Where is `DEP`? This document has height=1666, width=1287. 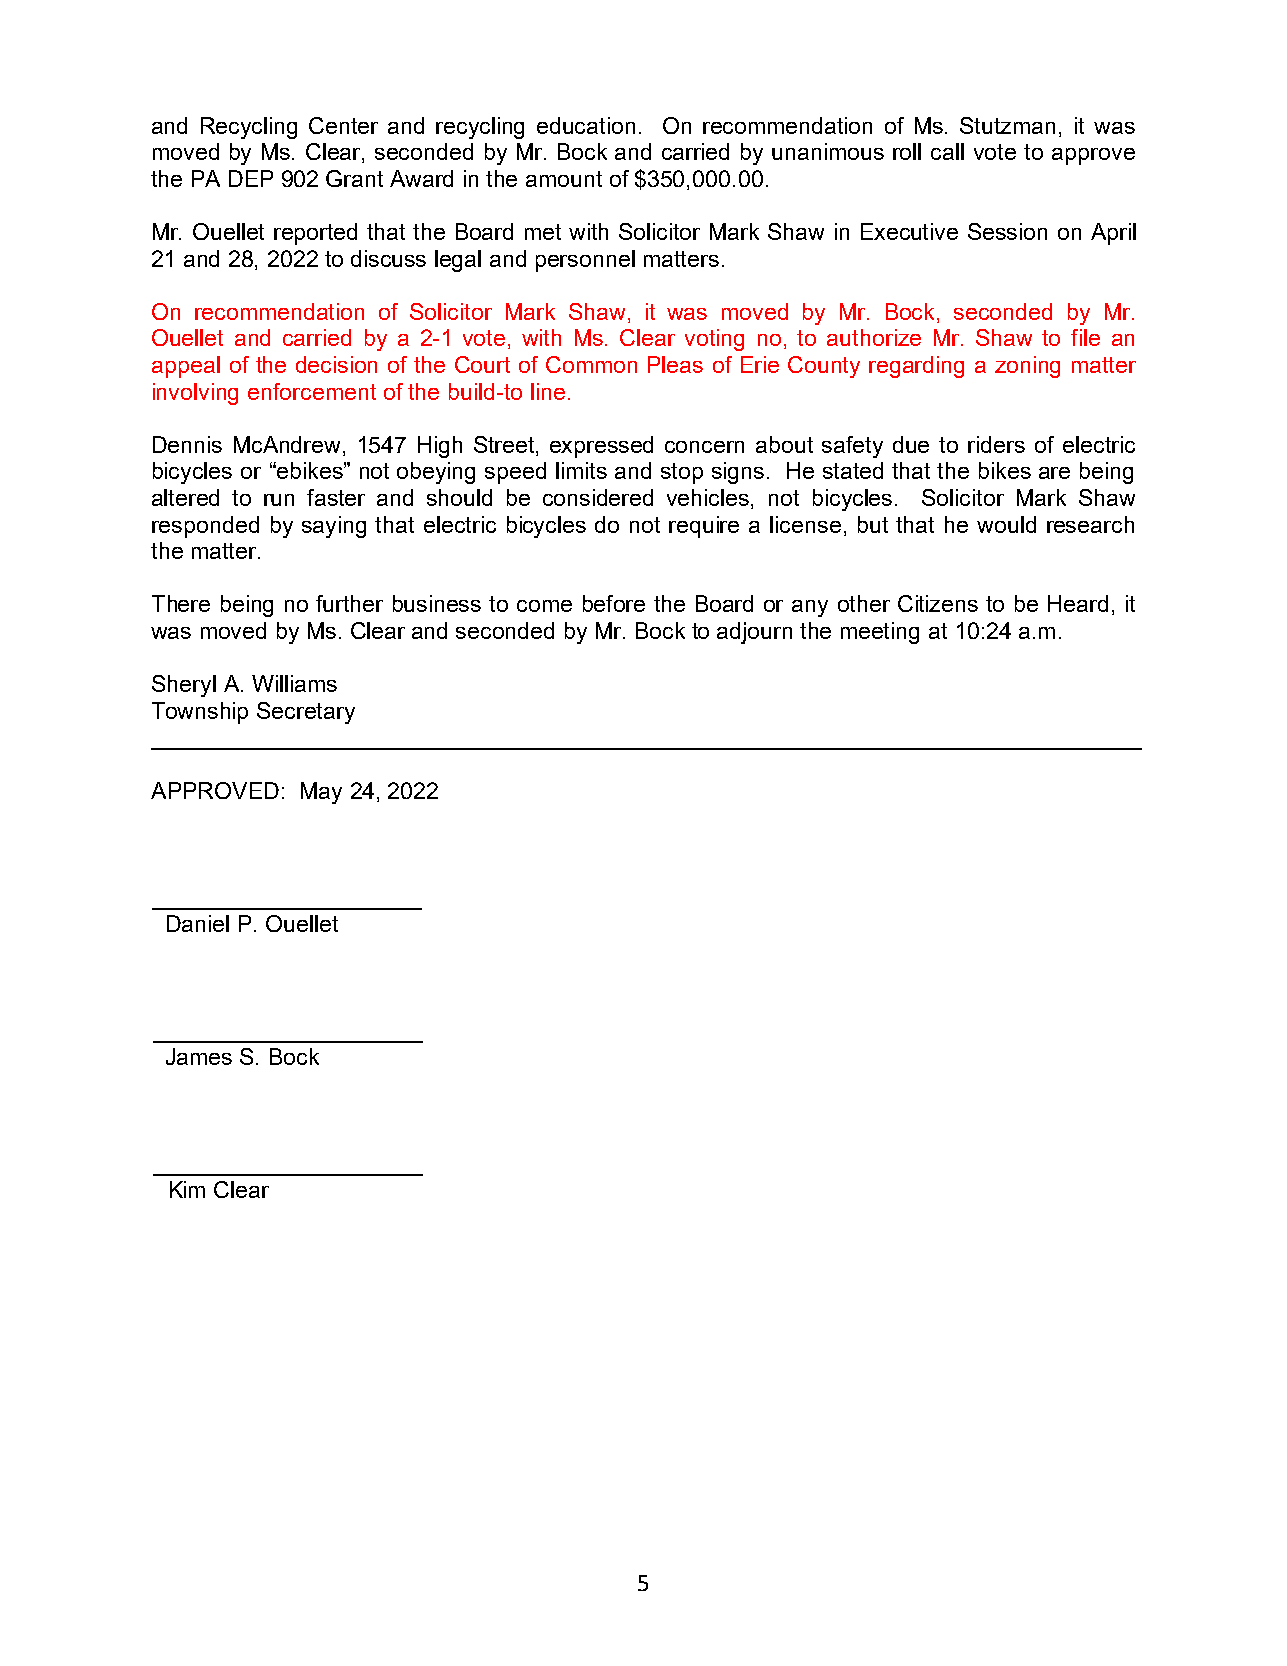 DEP is located at coordinates (251, 178).
